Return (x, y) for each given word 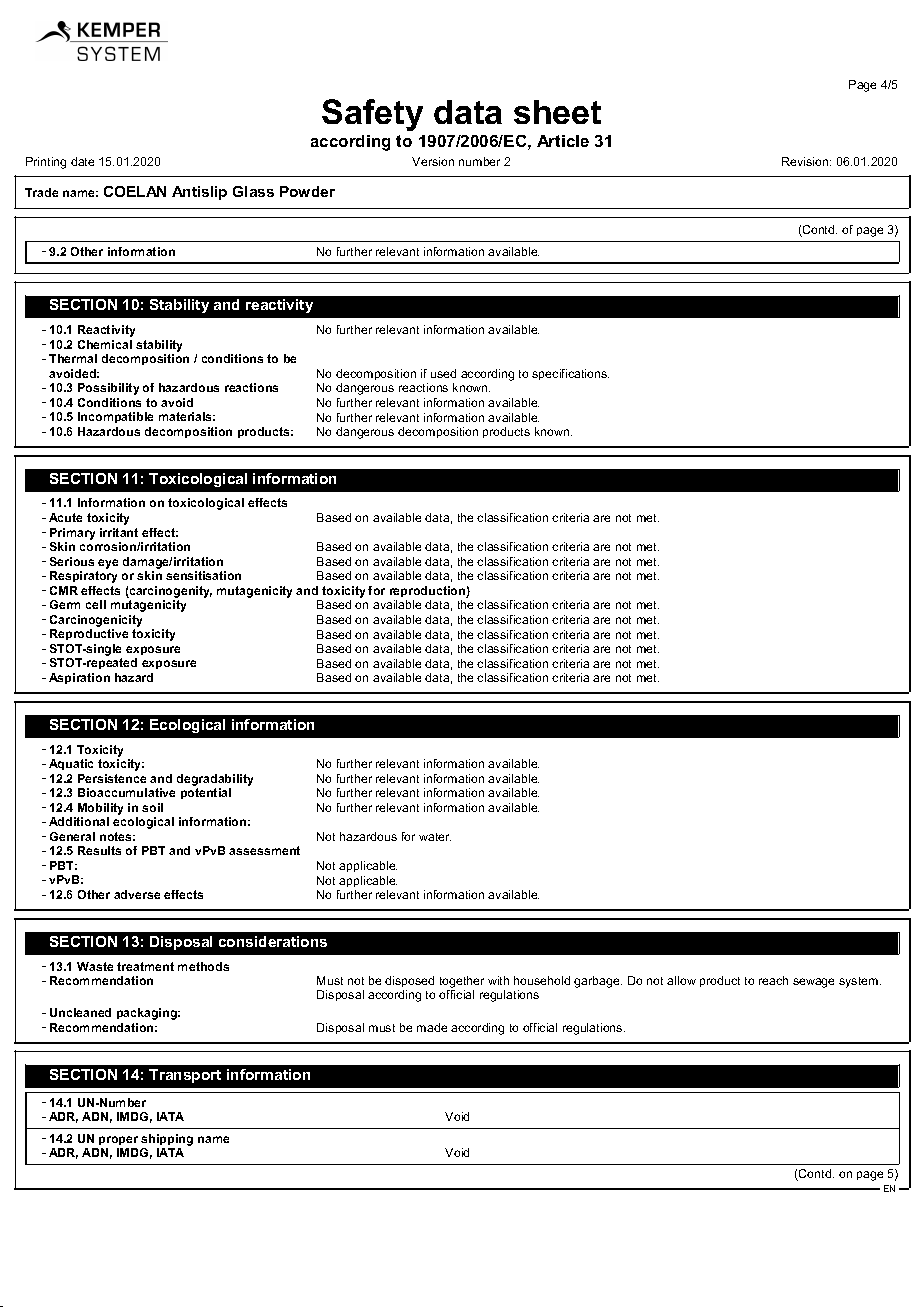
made (432, 1027)
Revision (806, 161)
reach (773, 980)
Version (433, 161)
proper (118, 1140)
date (82, 161)
